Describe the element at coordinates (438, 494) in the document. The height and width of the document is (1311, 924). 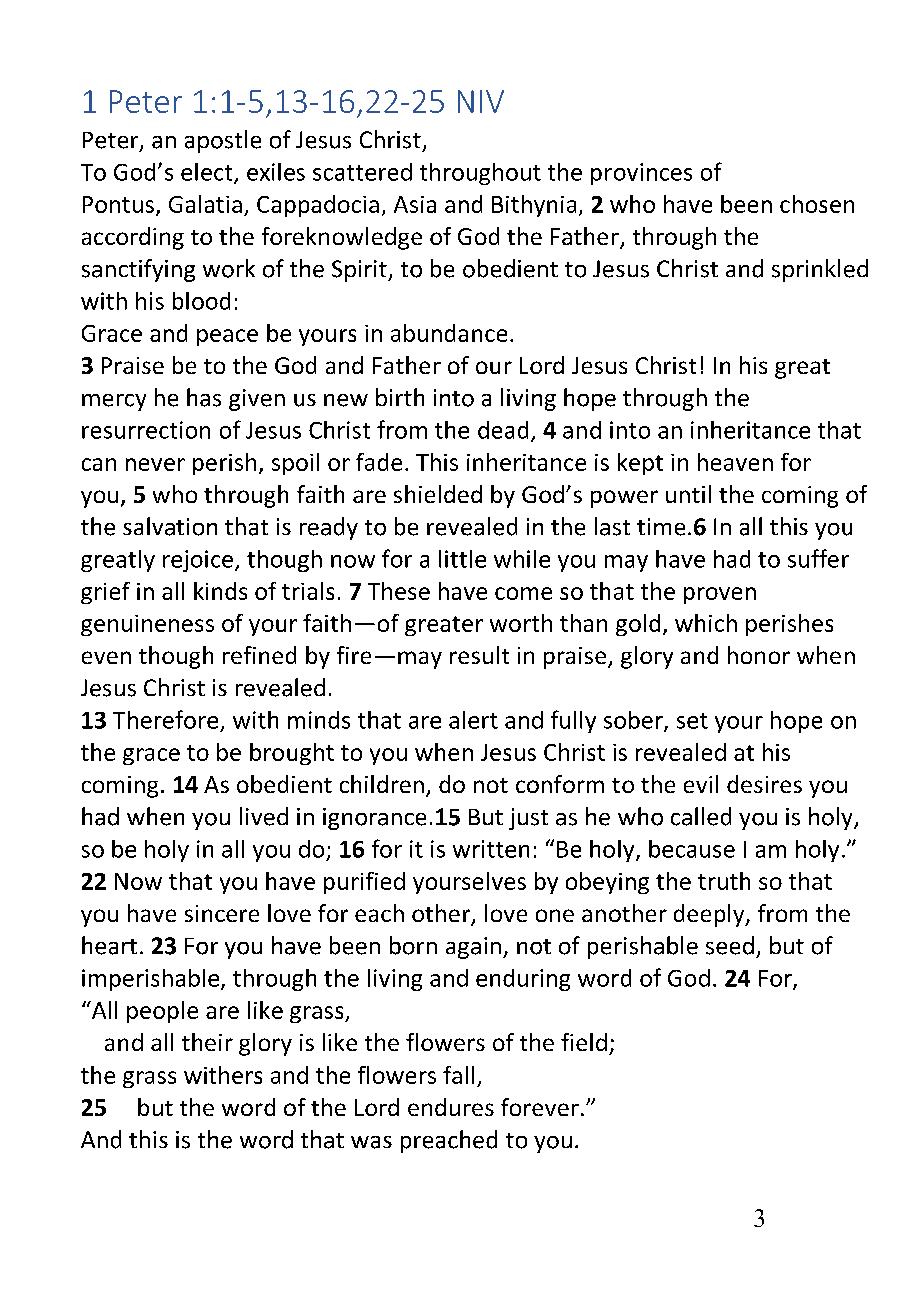
I see `shielded` at that location.
